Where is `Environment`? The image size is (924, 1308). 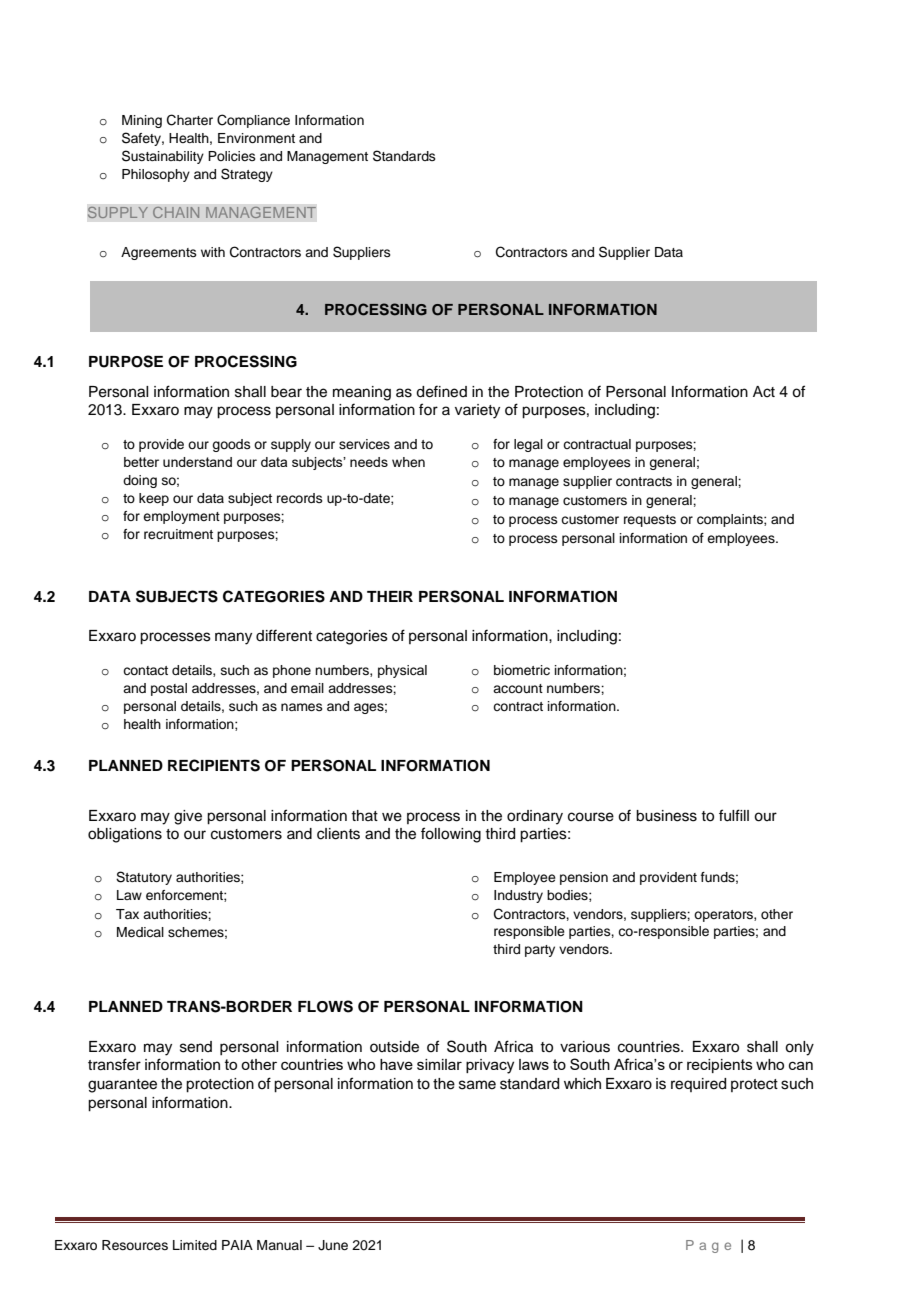
Environment is located at coordinates (256, 138).
